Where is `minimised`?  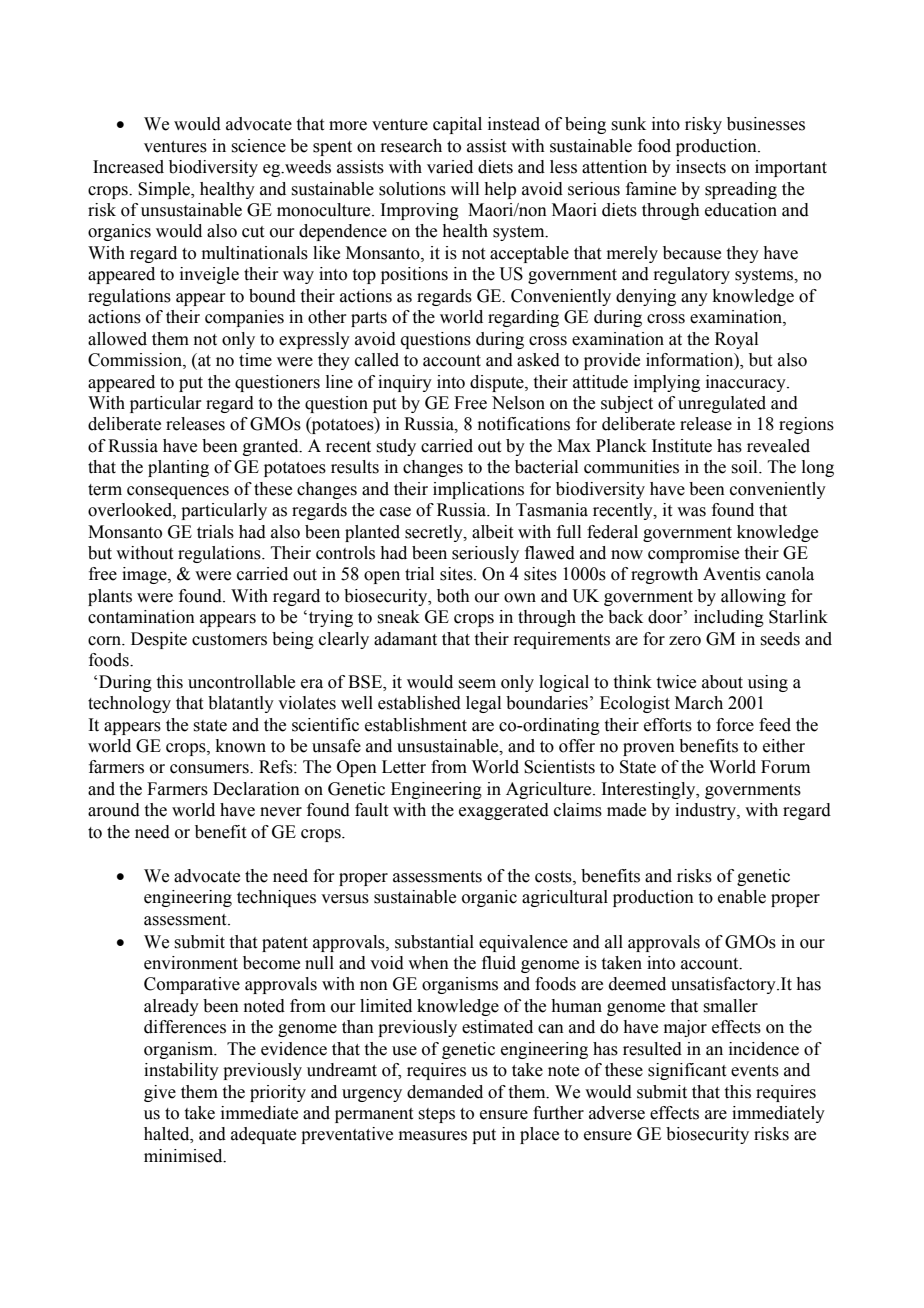 minimised is located at coordinates (184, 1156).
